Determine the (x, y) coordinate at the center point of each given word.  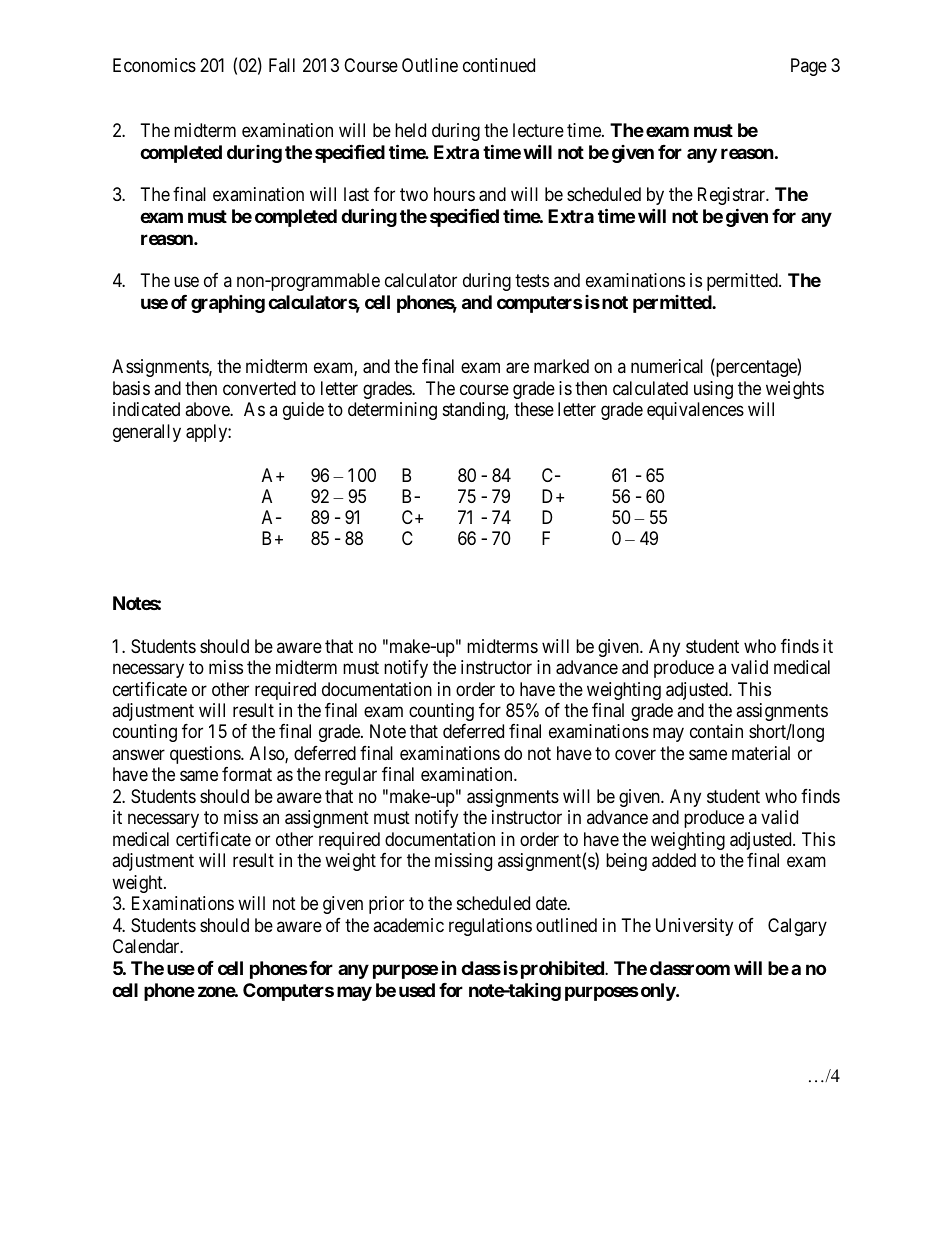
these (534, 409)
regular (351, 776)
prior (386, 905)
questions (206, 755)
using (713, 390)
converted (259, 388)
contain (716, 731)
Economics (154, 65)
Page (809, 67)
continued (499, 65)
